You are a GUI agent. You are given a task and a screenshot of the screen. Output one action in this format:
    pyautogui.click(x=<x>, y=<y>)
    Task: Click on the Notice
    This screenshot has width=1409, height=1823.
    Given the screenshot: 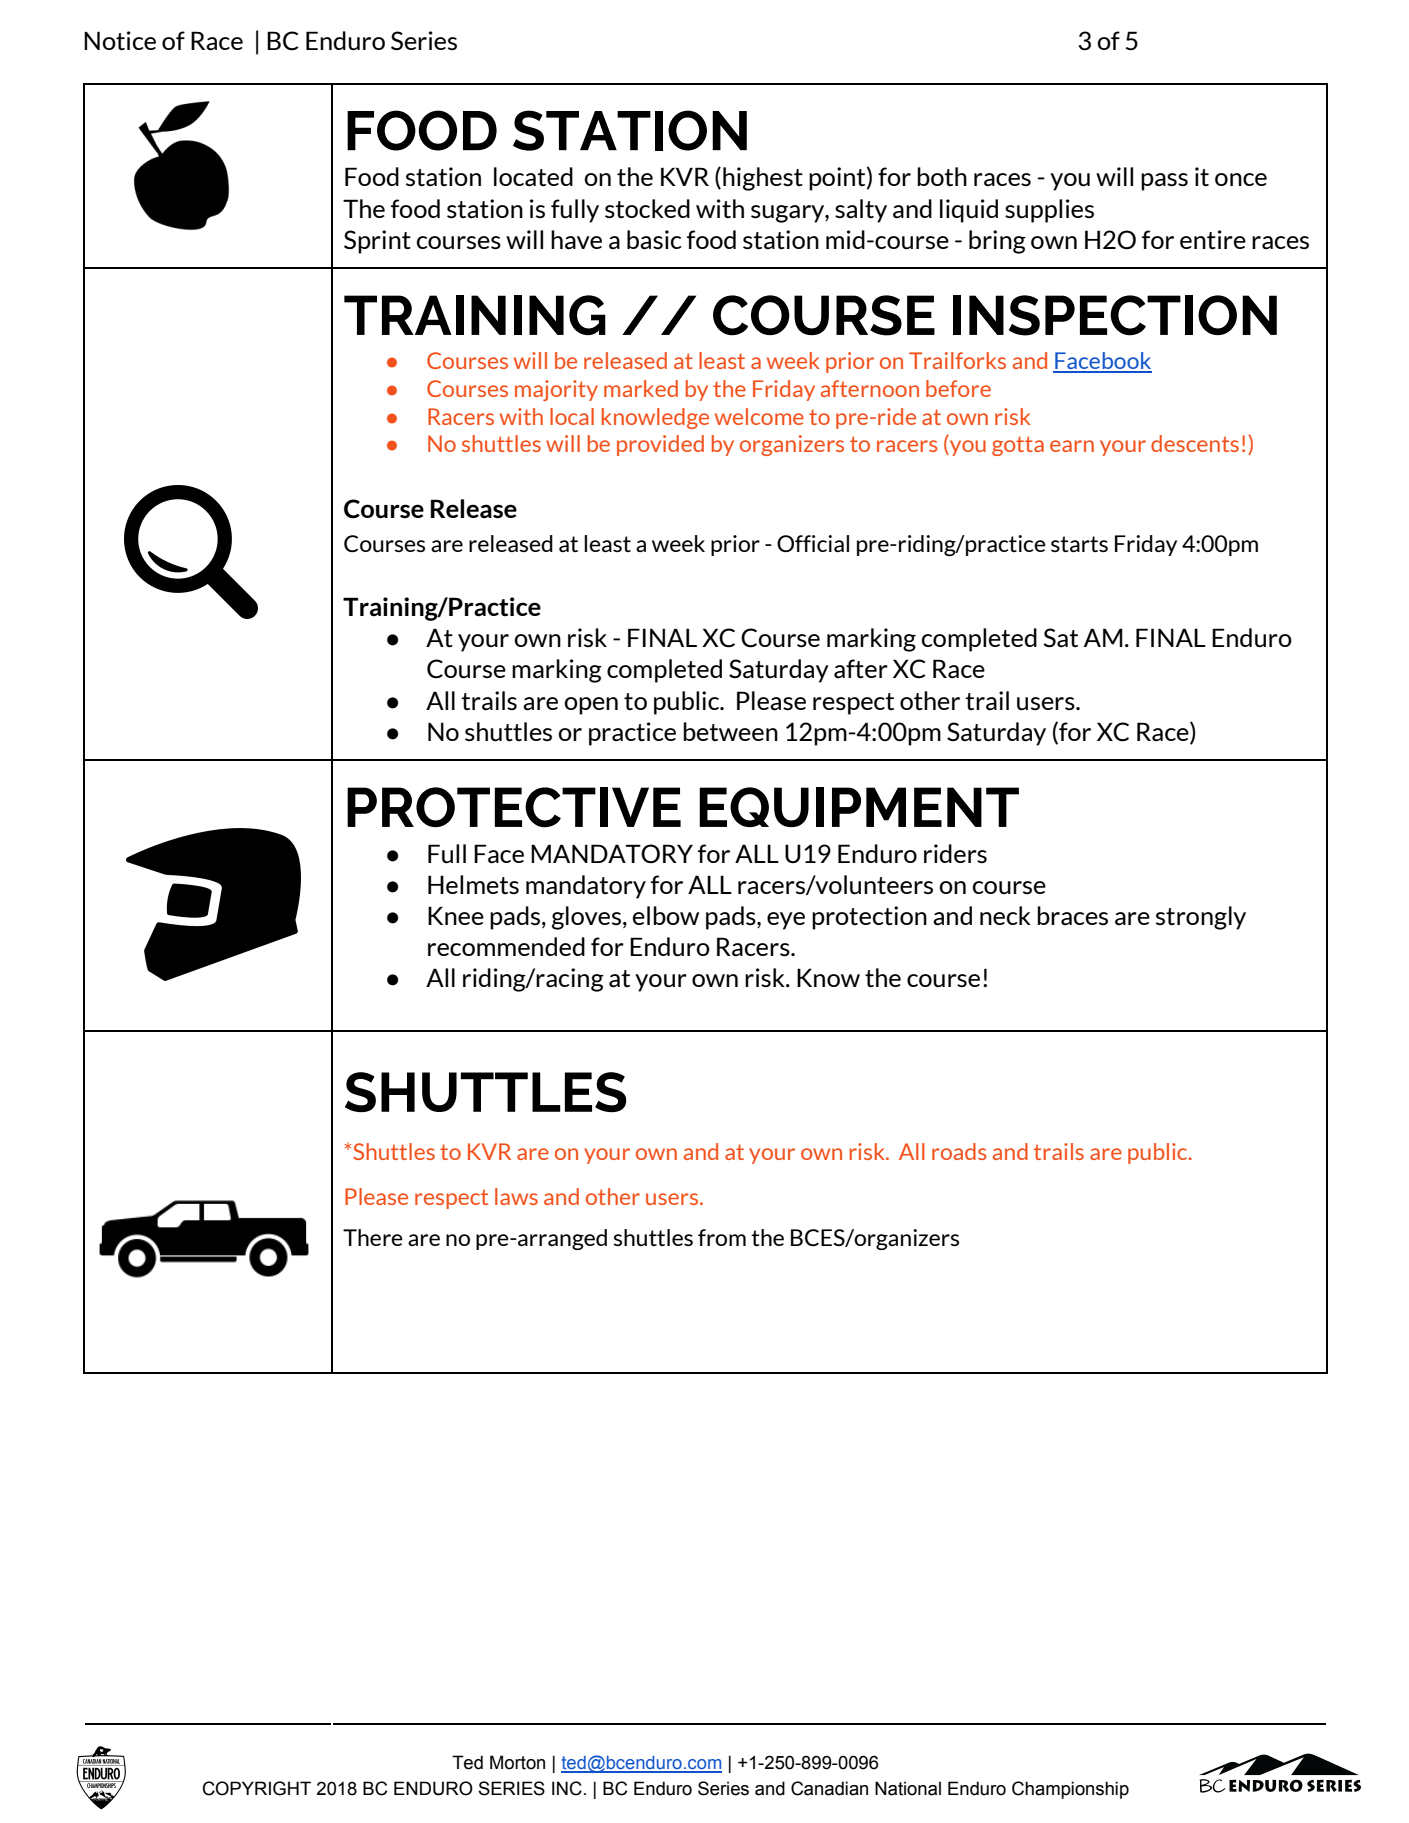 What is the action you would take?
    pyautogui.click(x=120, y=41)
